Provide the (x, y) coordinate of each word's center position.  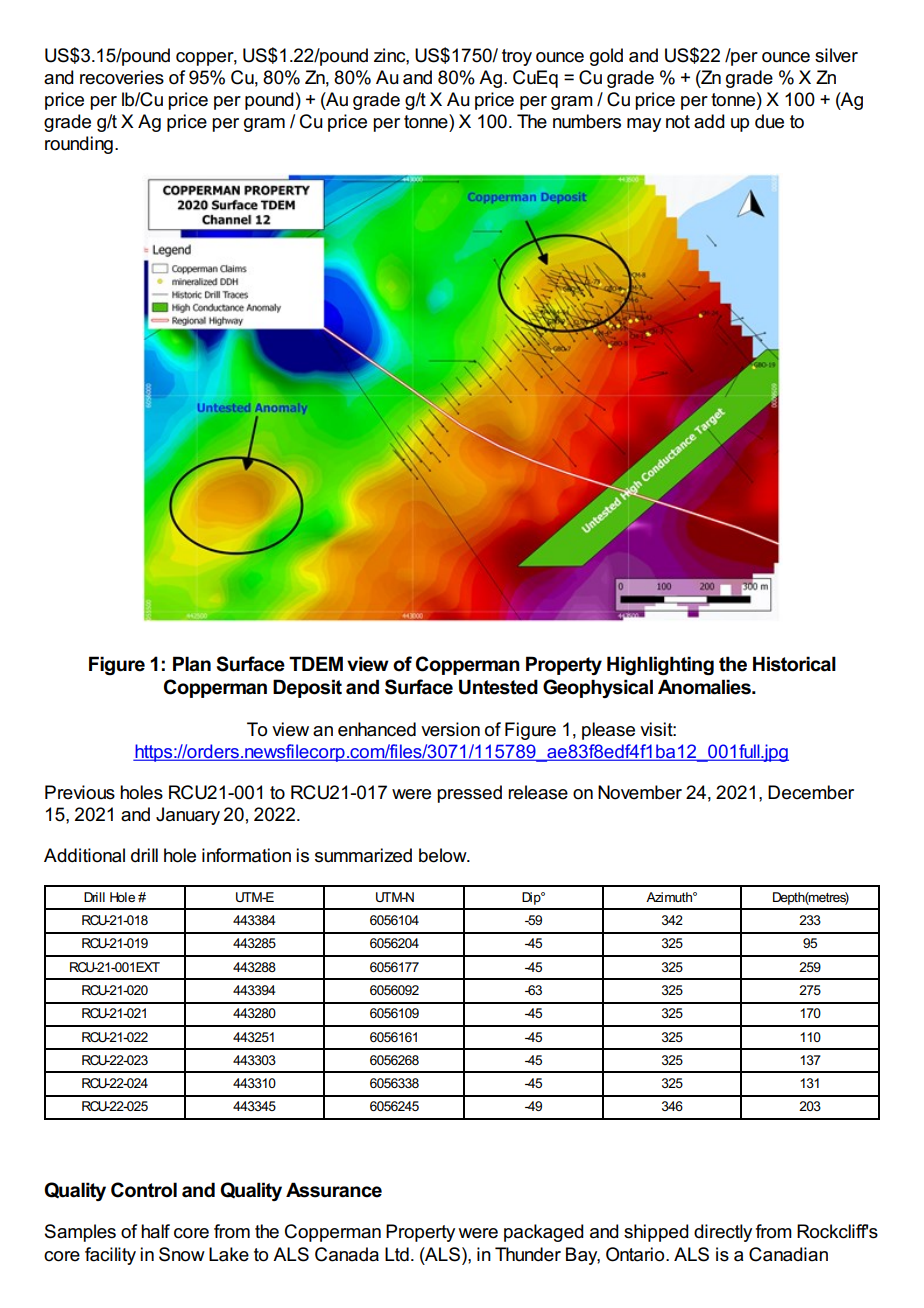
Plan (192, 664)
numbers (587, 121)
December (811, 792)
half (155, 1231)
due (769, 121)
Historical (794, 664)
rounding (79, 145)
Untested (498, 687)
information (246, 855)
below (444, 855)
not (678, 122)
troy (517, 57)
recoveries (122, 77)
